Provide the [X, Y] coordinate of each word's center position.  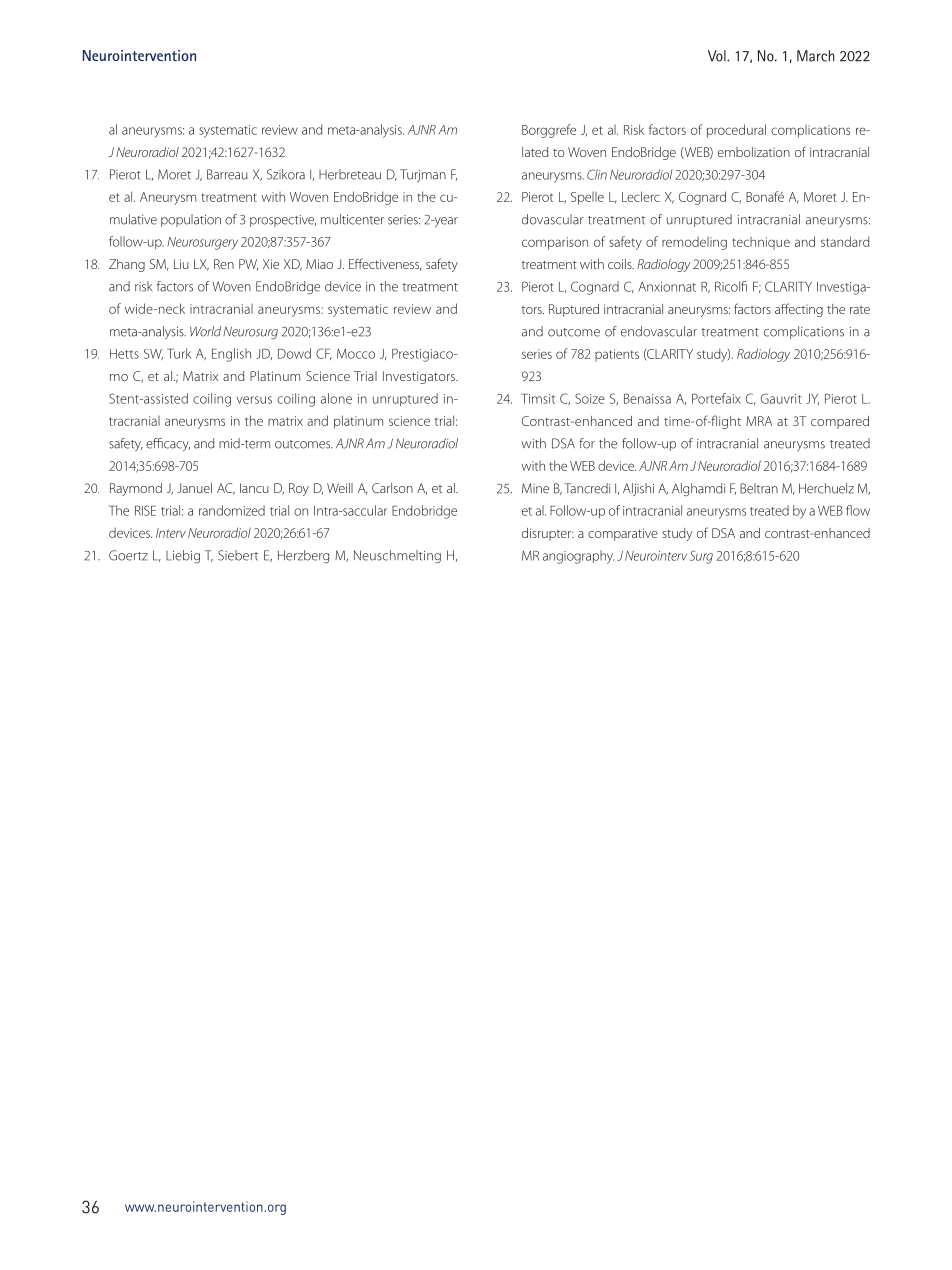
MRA [759, 421]
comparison [555, 243]
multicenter [352, 219]
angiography [578, 557]
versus [254, 400]
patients [617, 355]
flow [858, 510]
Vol [718, 56]
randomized [232, 510]
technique [761, 243]
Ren [224, 264]
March [816, 56]
